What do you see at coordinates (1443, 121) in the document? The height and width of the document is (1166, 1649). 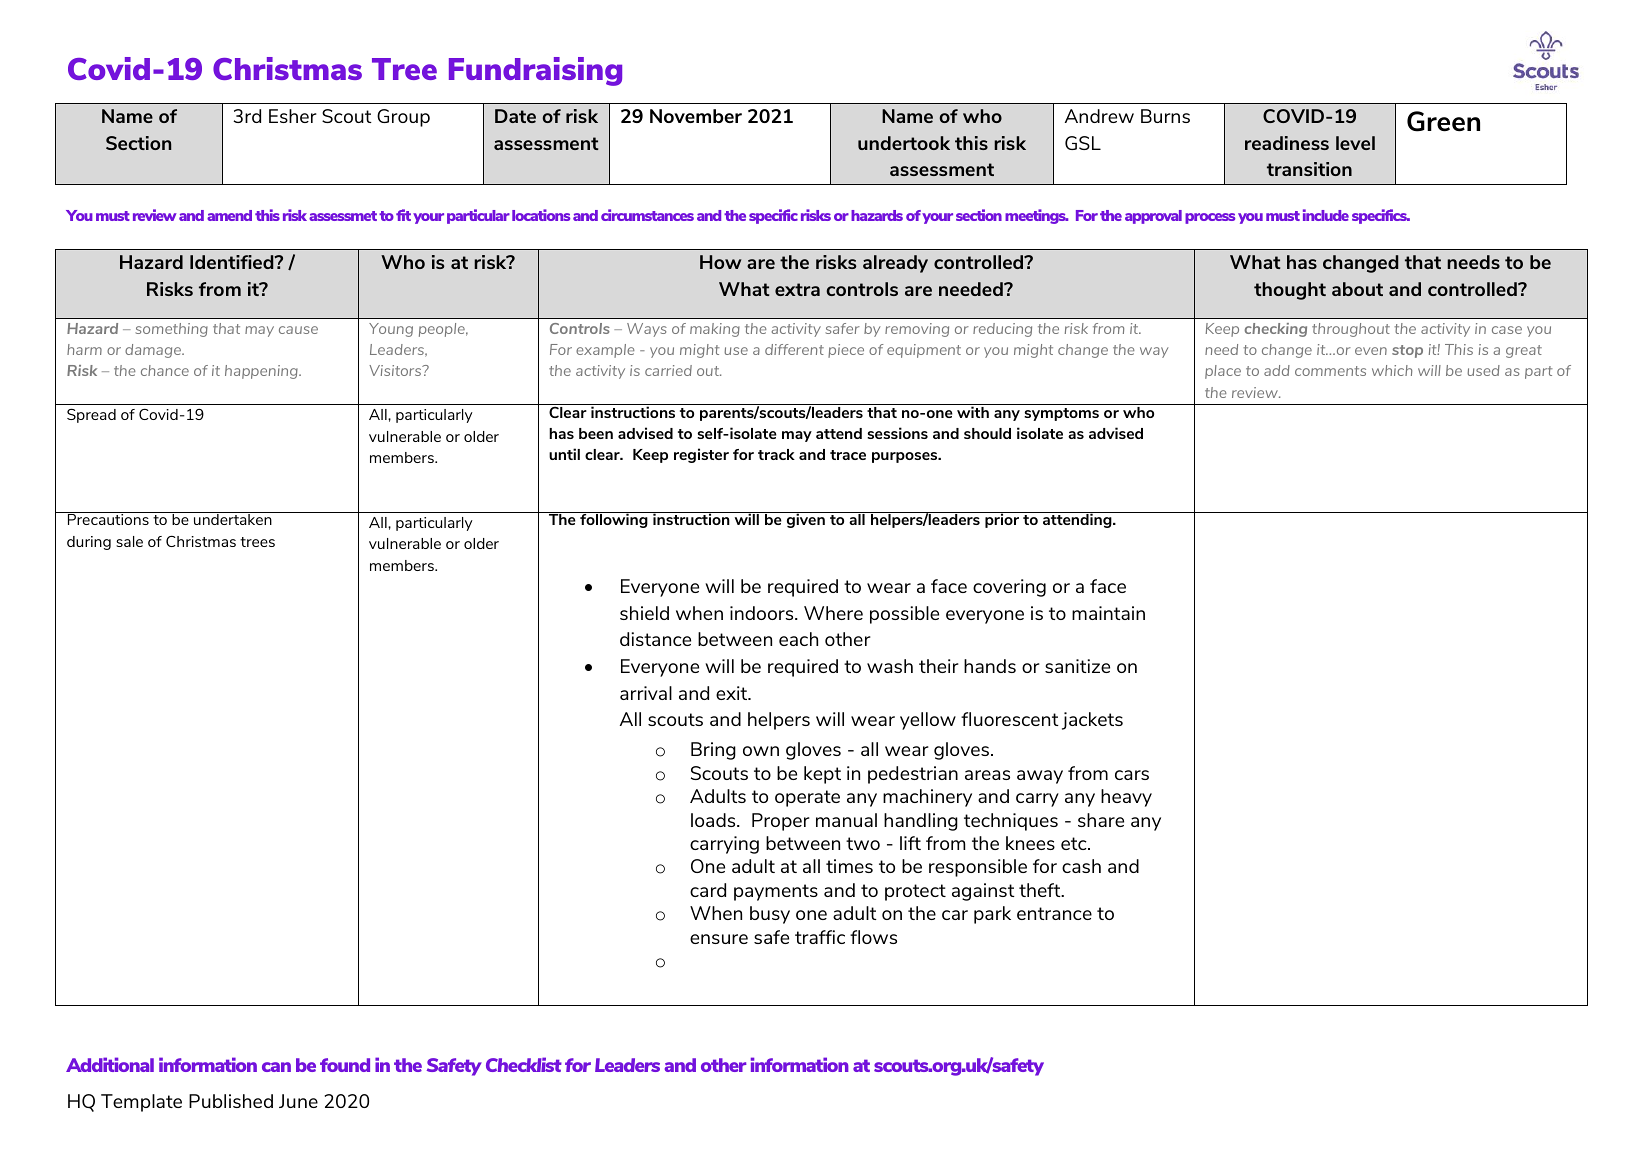 I see `Green` at bounding box center [1443, 121].
